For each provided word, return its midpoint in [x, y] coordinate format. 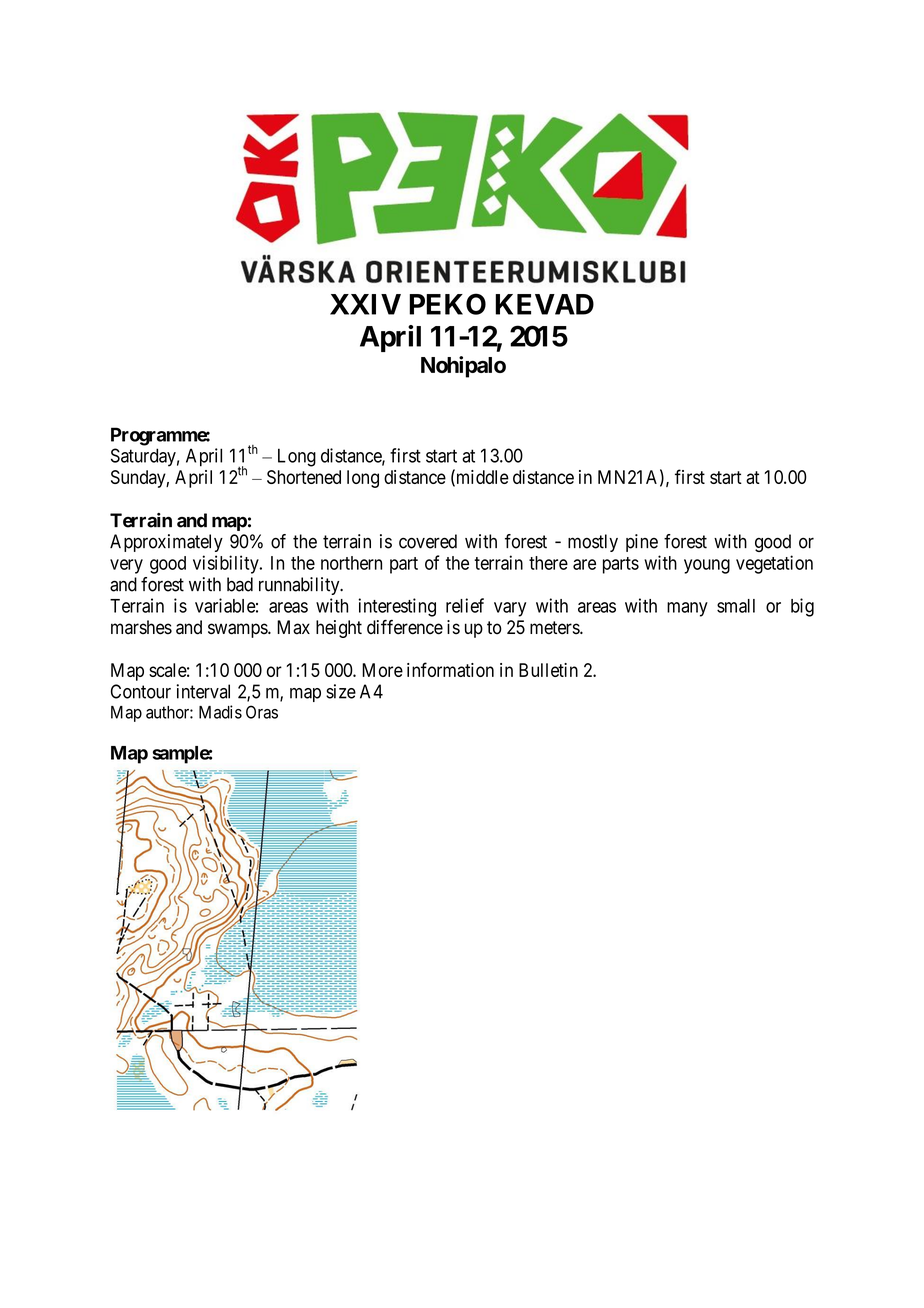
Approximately [166, 543]
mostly [593, 543]
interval [203, 691]
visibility [227, 564]
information [450, 669]
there [548, 563]
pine [642, 543]
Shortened [304, 477]
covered [428, 541]
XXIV [365, 304]
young [707, 566]
